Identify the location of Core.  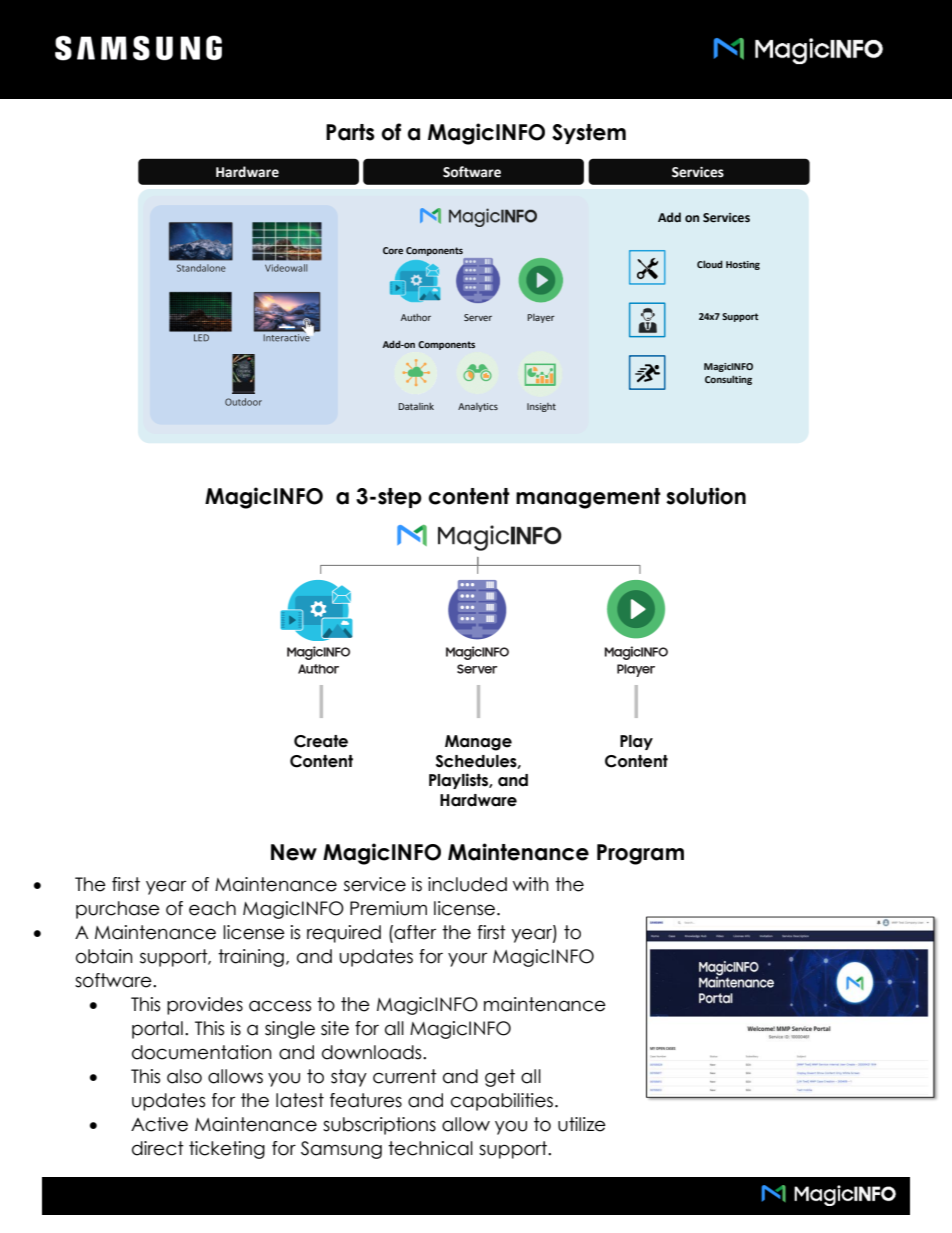
(393, 250).
